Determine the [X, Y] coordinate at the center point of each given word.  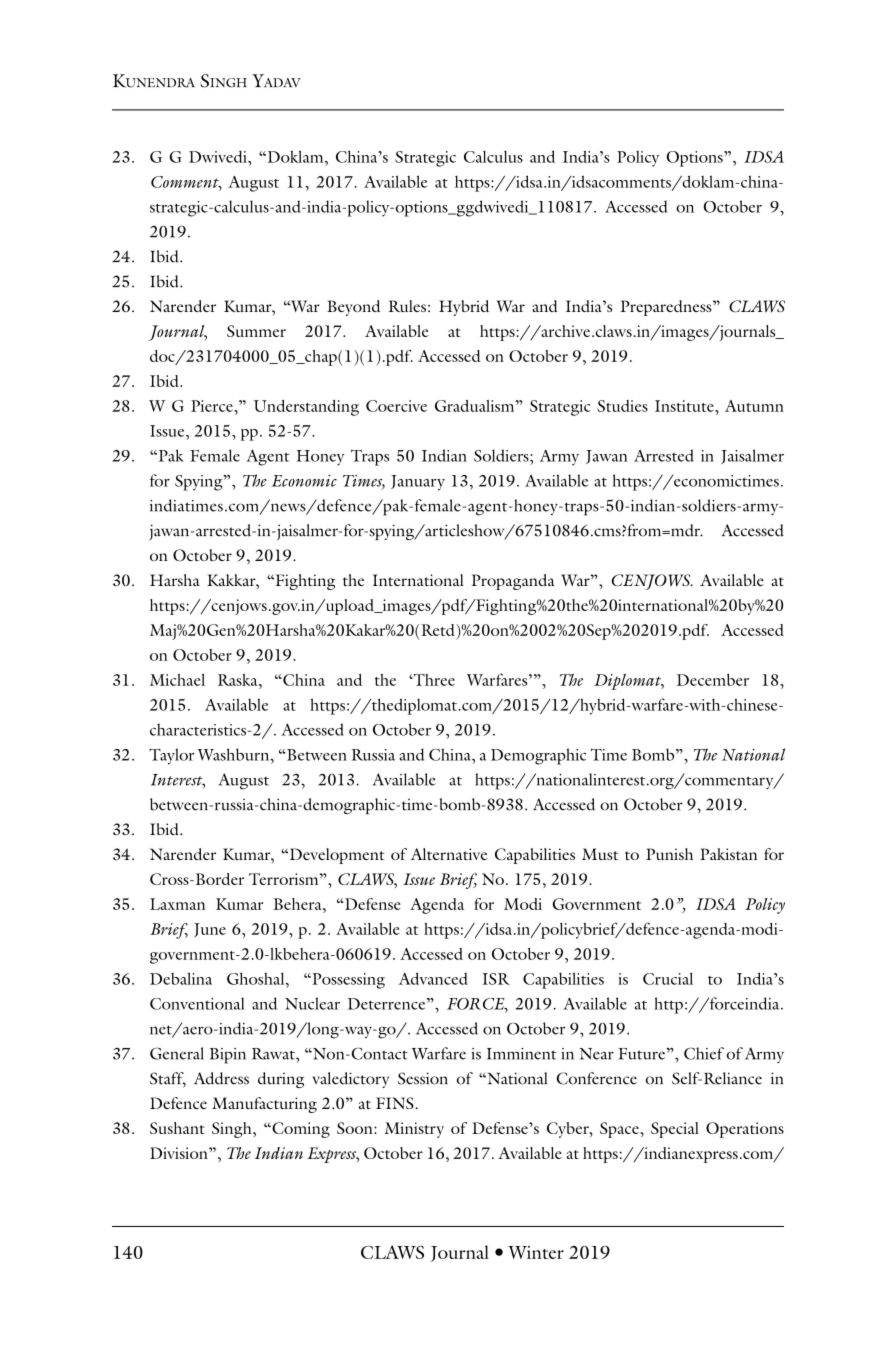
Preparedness [667, 308]
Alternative [449, 854]
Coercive [396, 406]
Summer [256, 331]
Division [180, 1153]
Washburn [235, 754]
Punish [669, 854]
